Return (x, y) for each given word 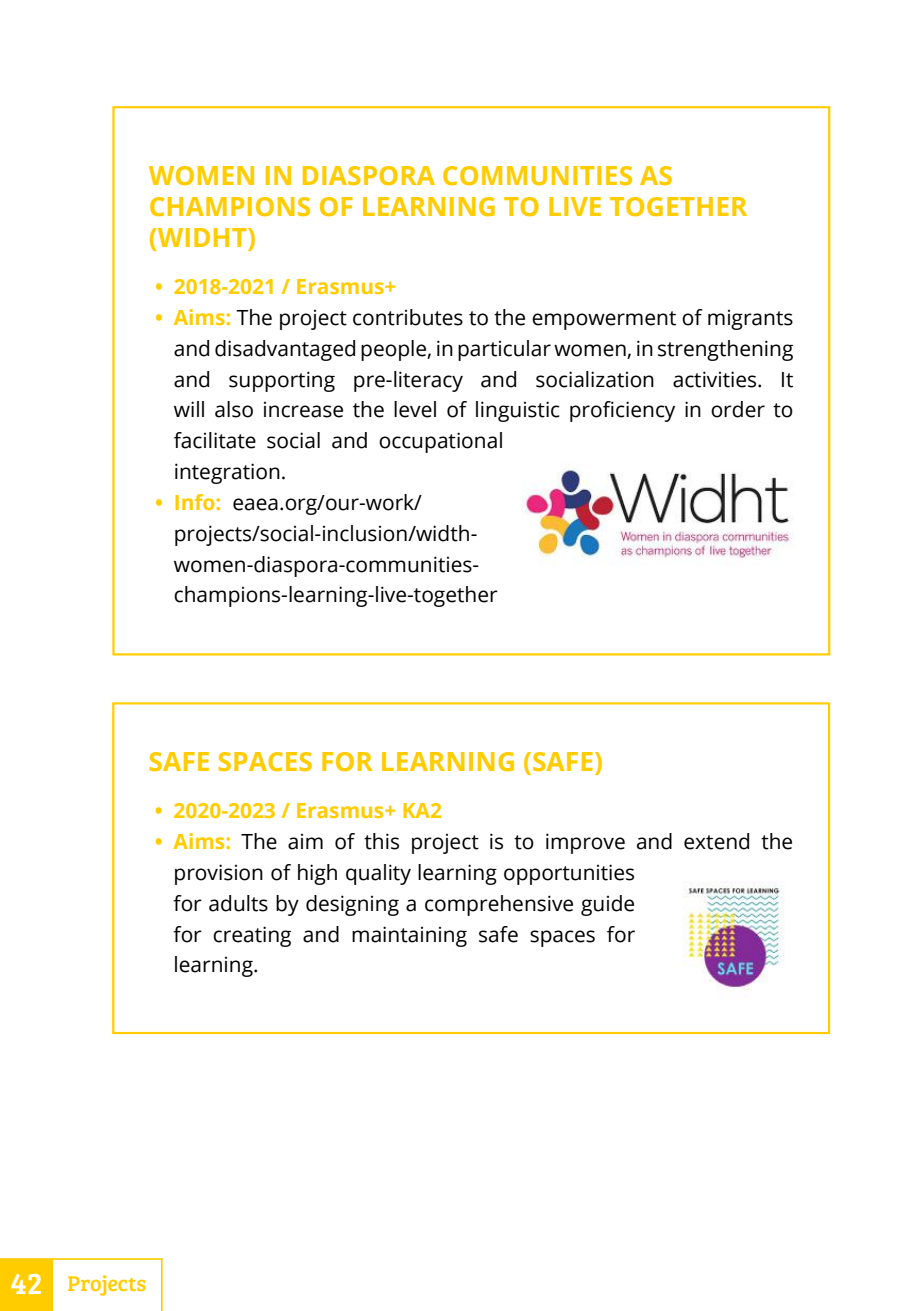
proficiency (622, 411)
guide (607, 905)
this (381, 841)
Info (196, 502)
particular (504, 350)
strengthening (725, 350)
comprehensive (499, 905)
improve (585, 843)
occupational (440, 442)
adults (238, 903)
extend (716, 841)
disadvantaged (285, 350)
